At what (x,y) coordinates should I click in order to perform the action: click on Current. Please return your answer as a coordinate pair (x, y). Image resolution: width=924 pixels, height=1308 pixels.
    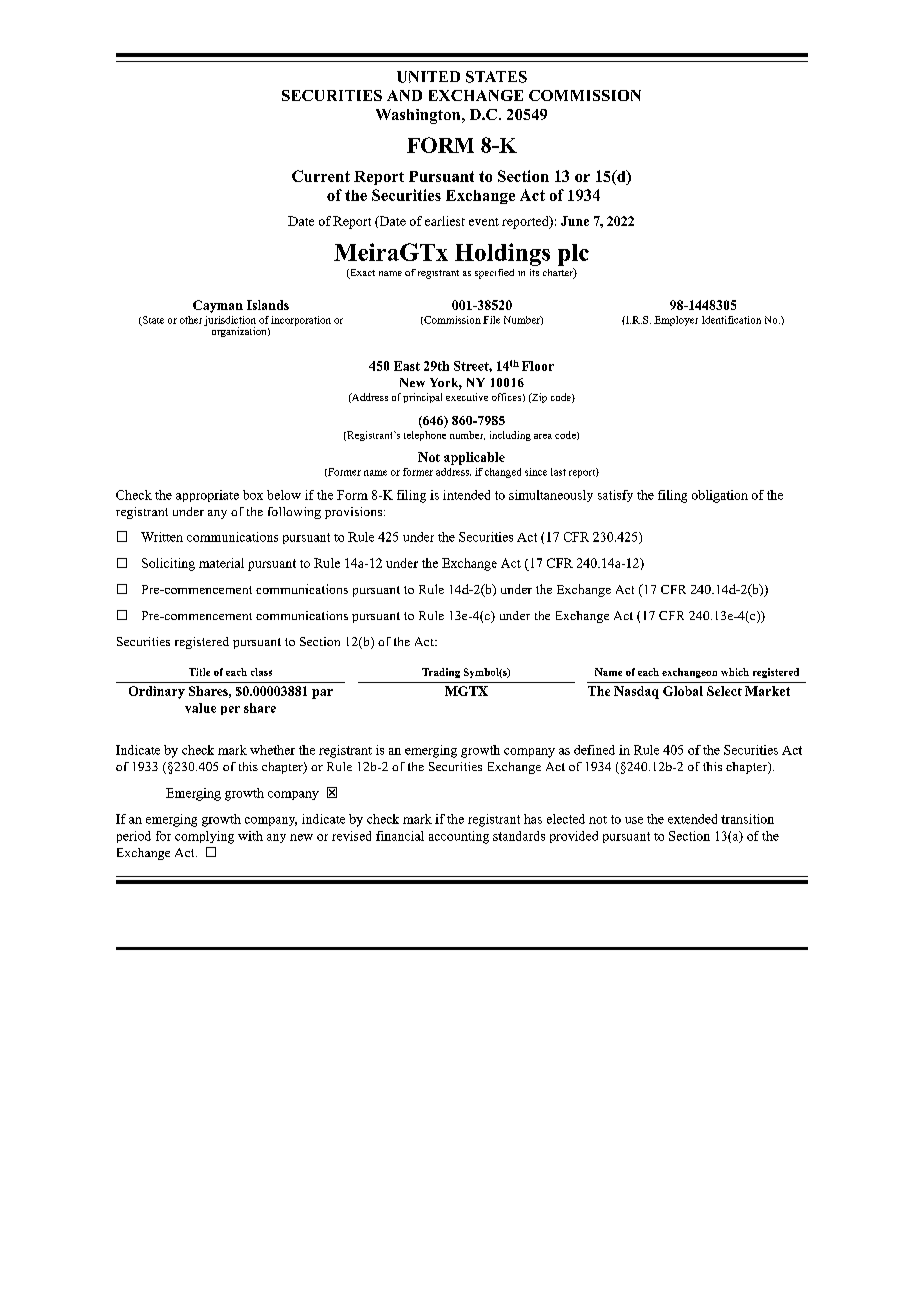
    Looking at the image, I should click on (321, 176).
